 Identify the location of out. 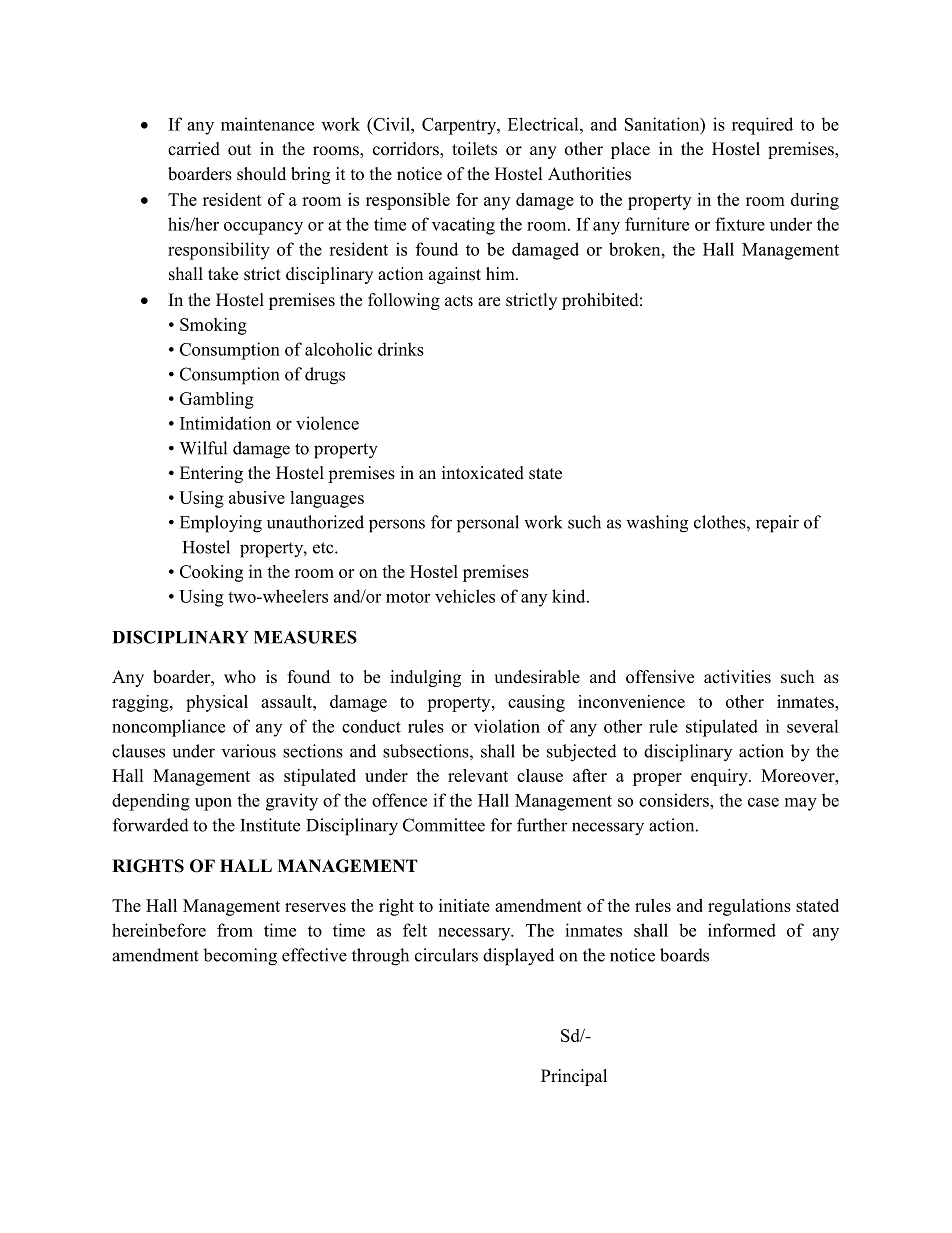
(239, 150).
